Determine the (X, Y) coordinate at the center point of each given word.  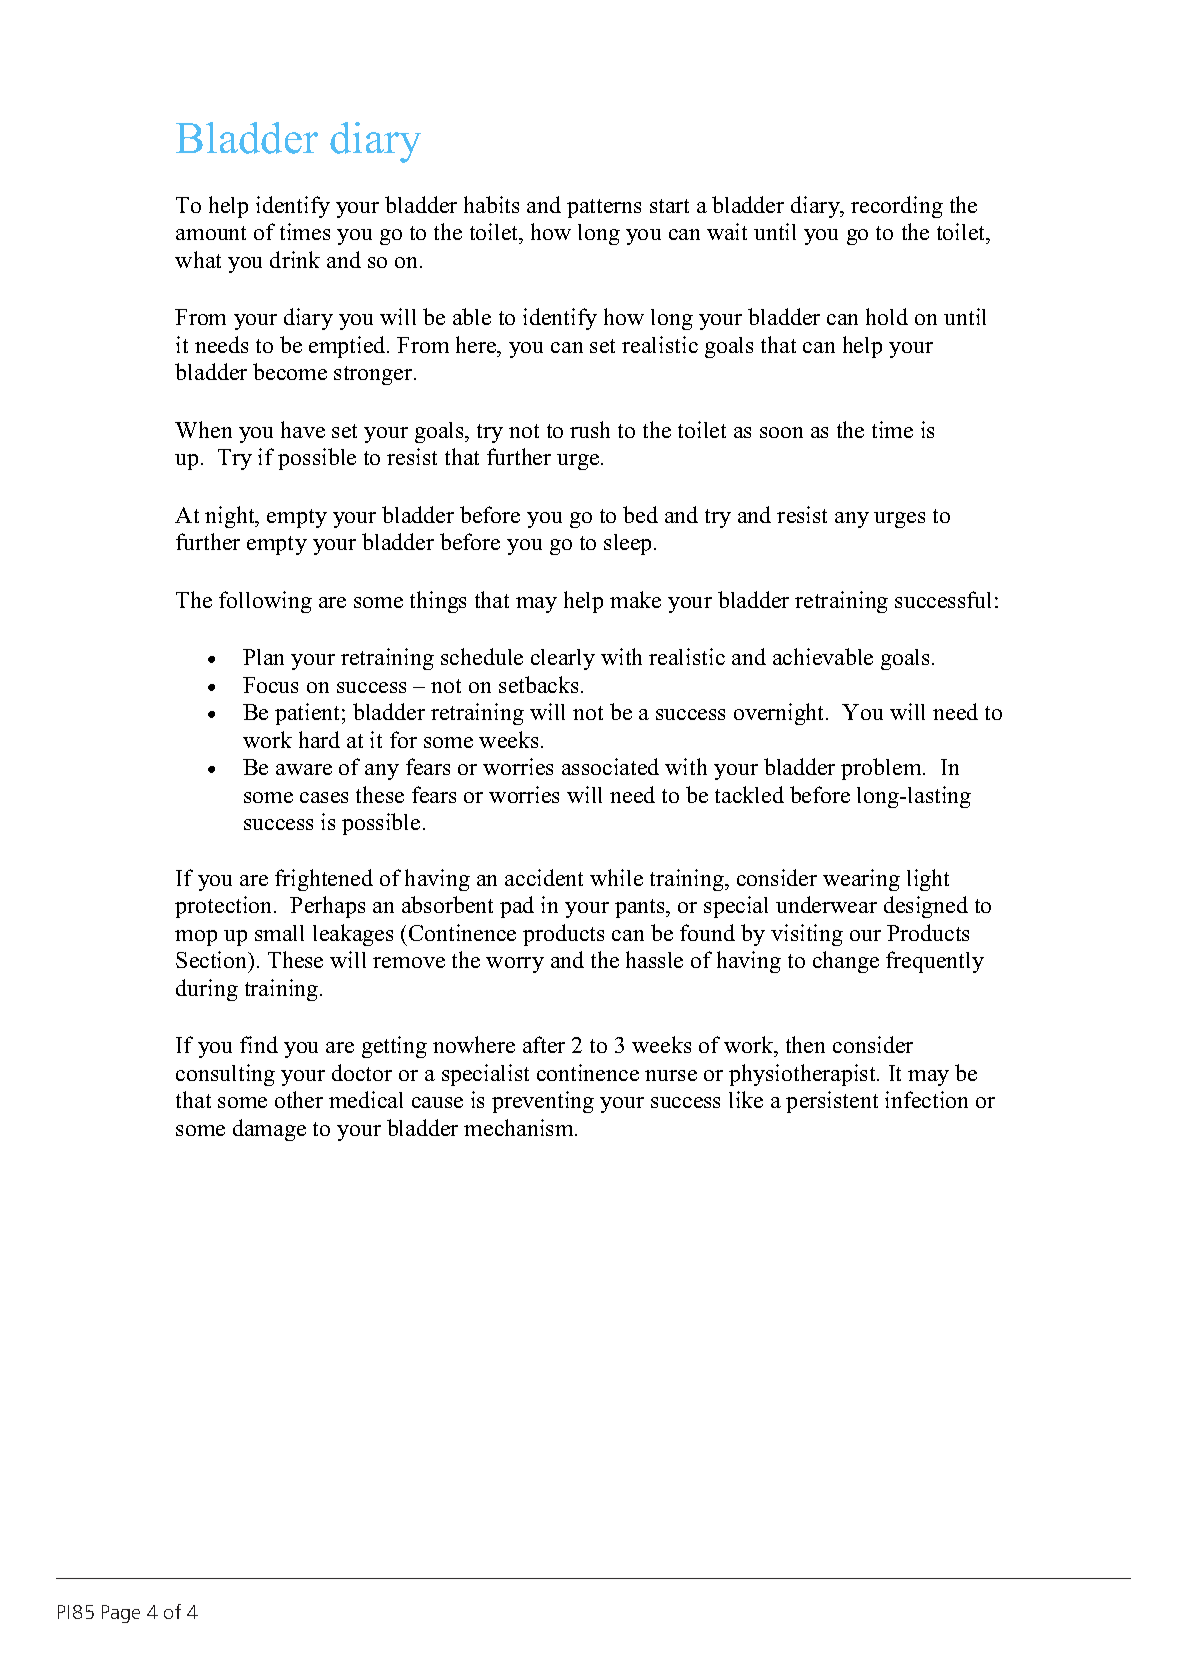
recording (897, 207)
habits (491, 204)
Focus (270, 685)
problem (882, 769)
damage (269, 1130)
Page (121, 1614)
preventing (543, 1102)
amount (211, 233)
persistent (832, 1102)
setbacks (538, 684)
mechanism (520, 1127)
